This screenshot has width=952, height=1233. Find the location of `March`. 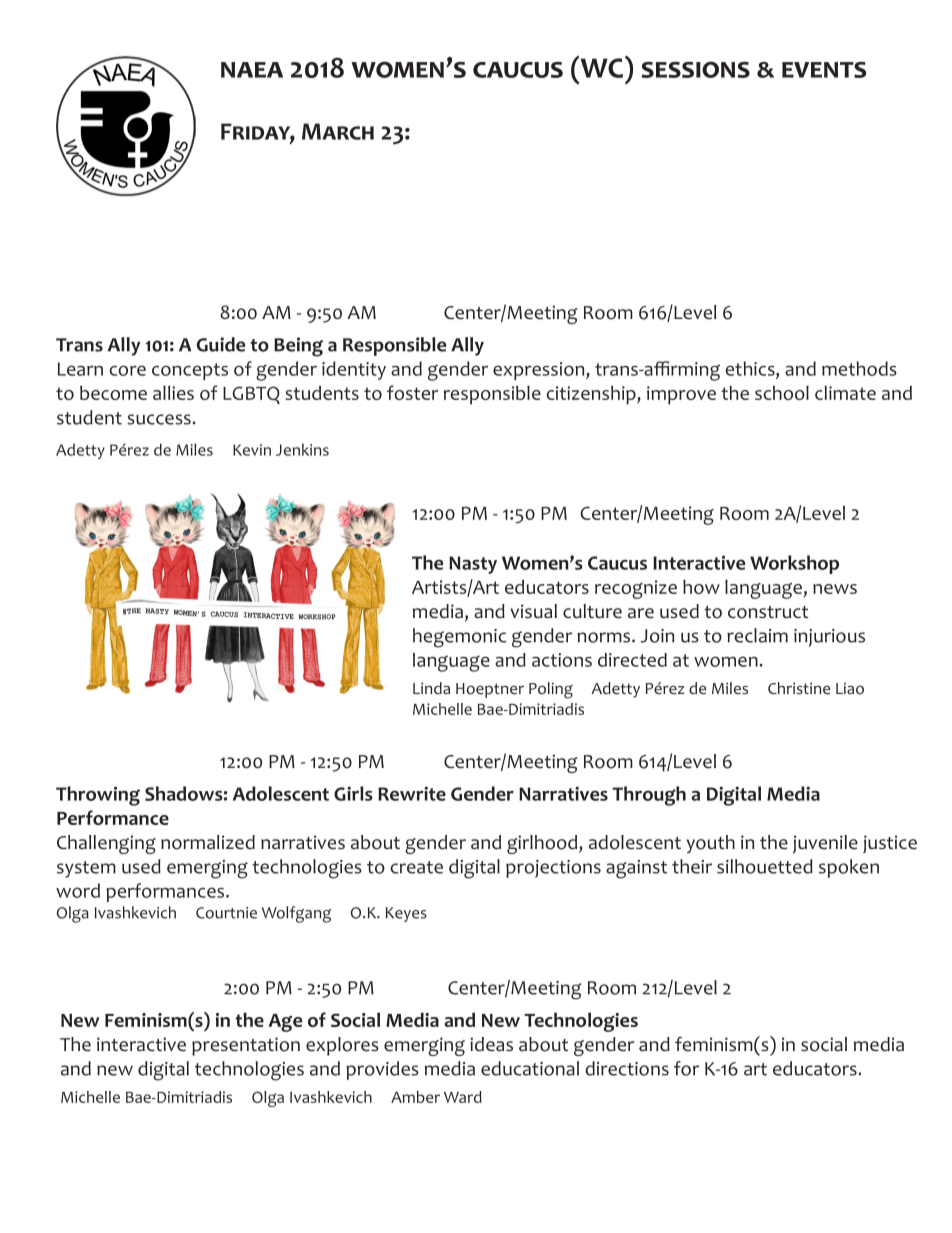

March is located at coordinates (338, 131).
